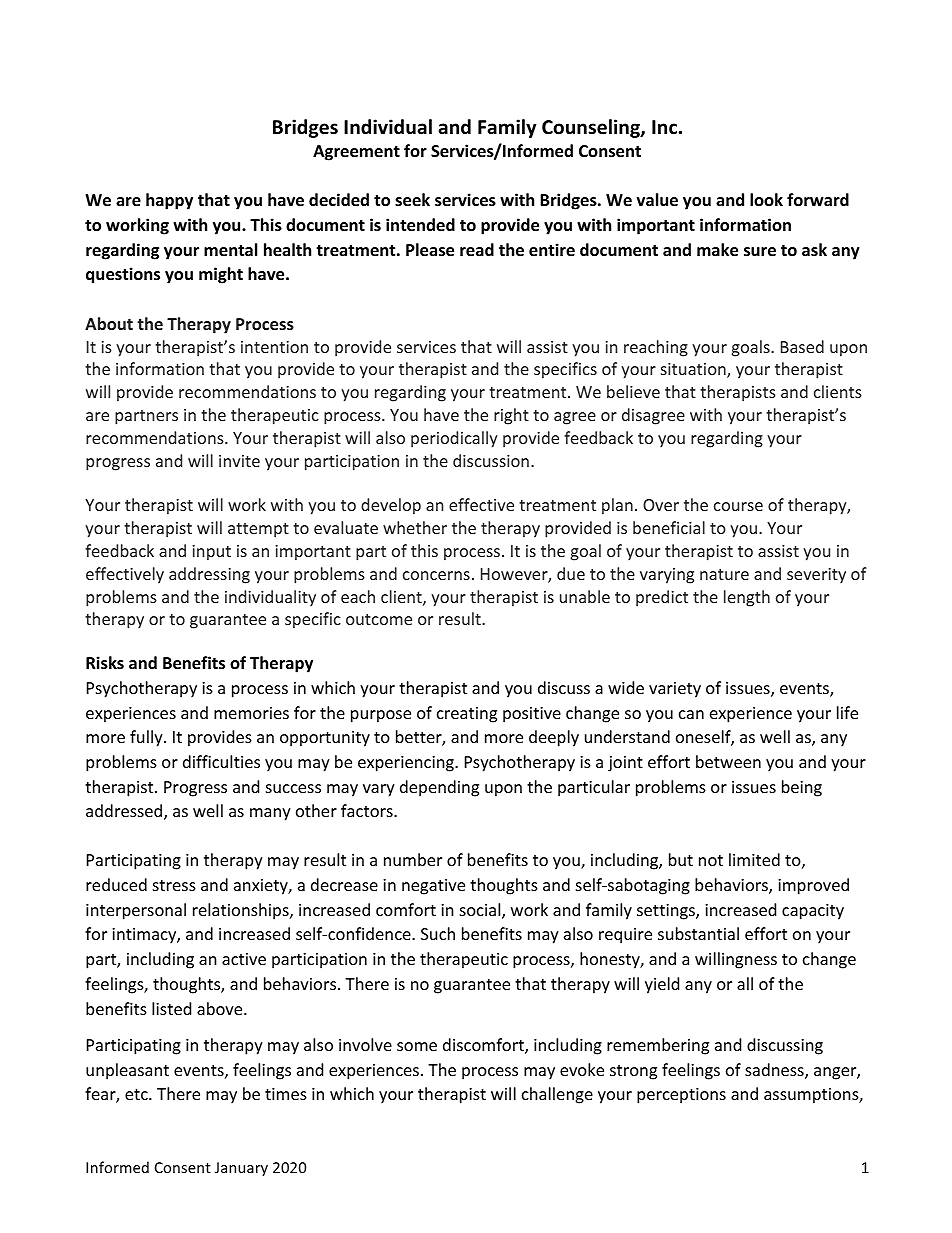  Describe the element at coordinates (694, 370) in the document. I see `situation` at that location.
